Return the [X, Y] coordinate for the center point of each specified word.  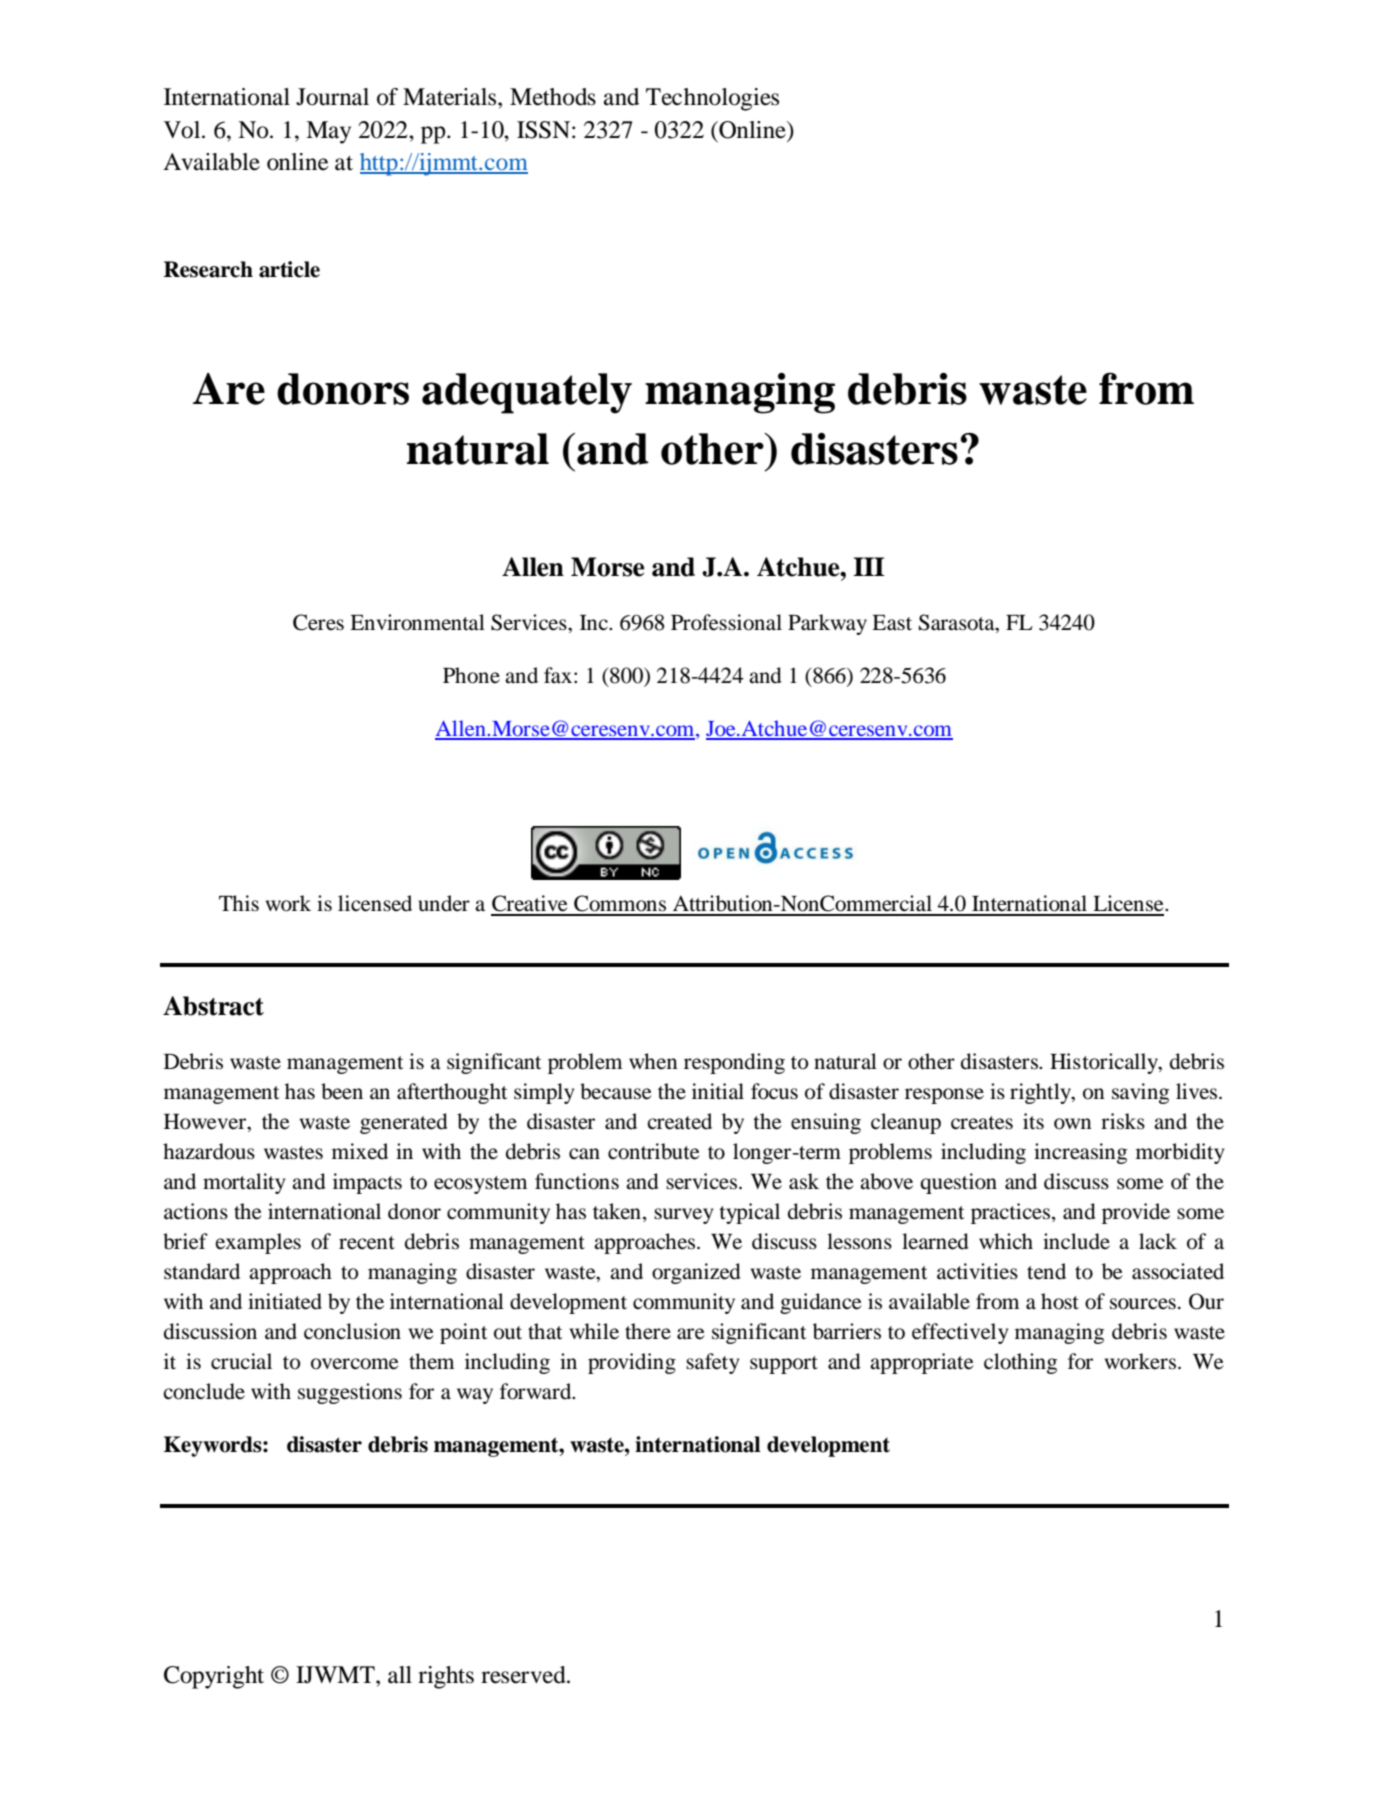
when [653, 1061]
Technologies [712, 99]
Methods [553, 97]
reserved [524, 1675]
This [239, 903]
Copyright [214, 1677]
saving [1140, 1093]
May [328, 132]
